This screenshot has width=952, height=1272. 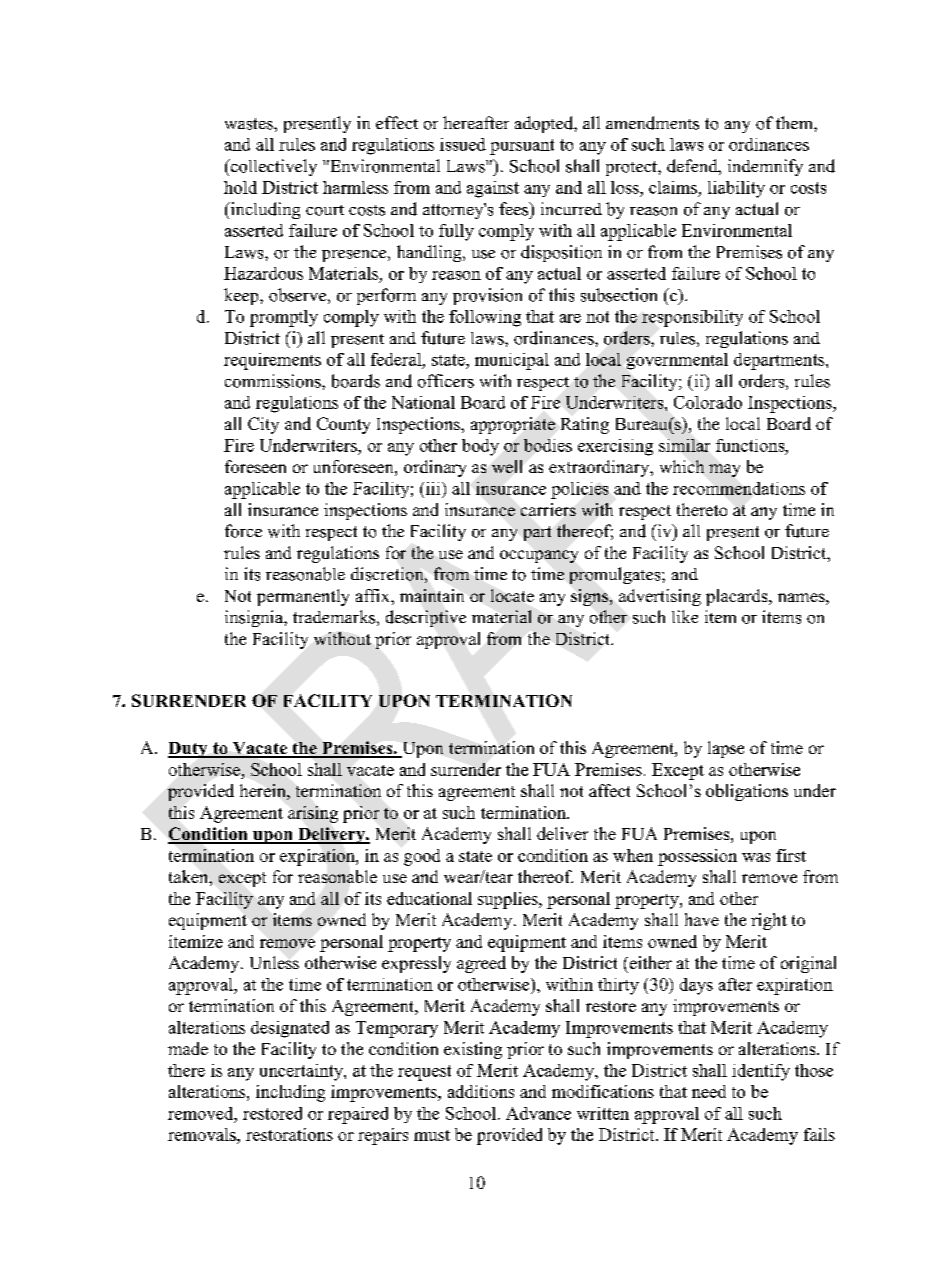 What do you see at coordinates (522, 147) in the screenshot?
I see `pursuant` at bounding box center [522, 147].
